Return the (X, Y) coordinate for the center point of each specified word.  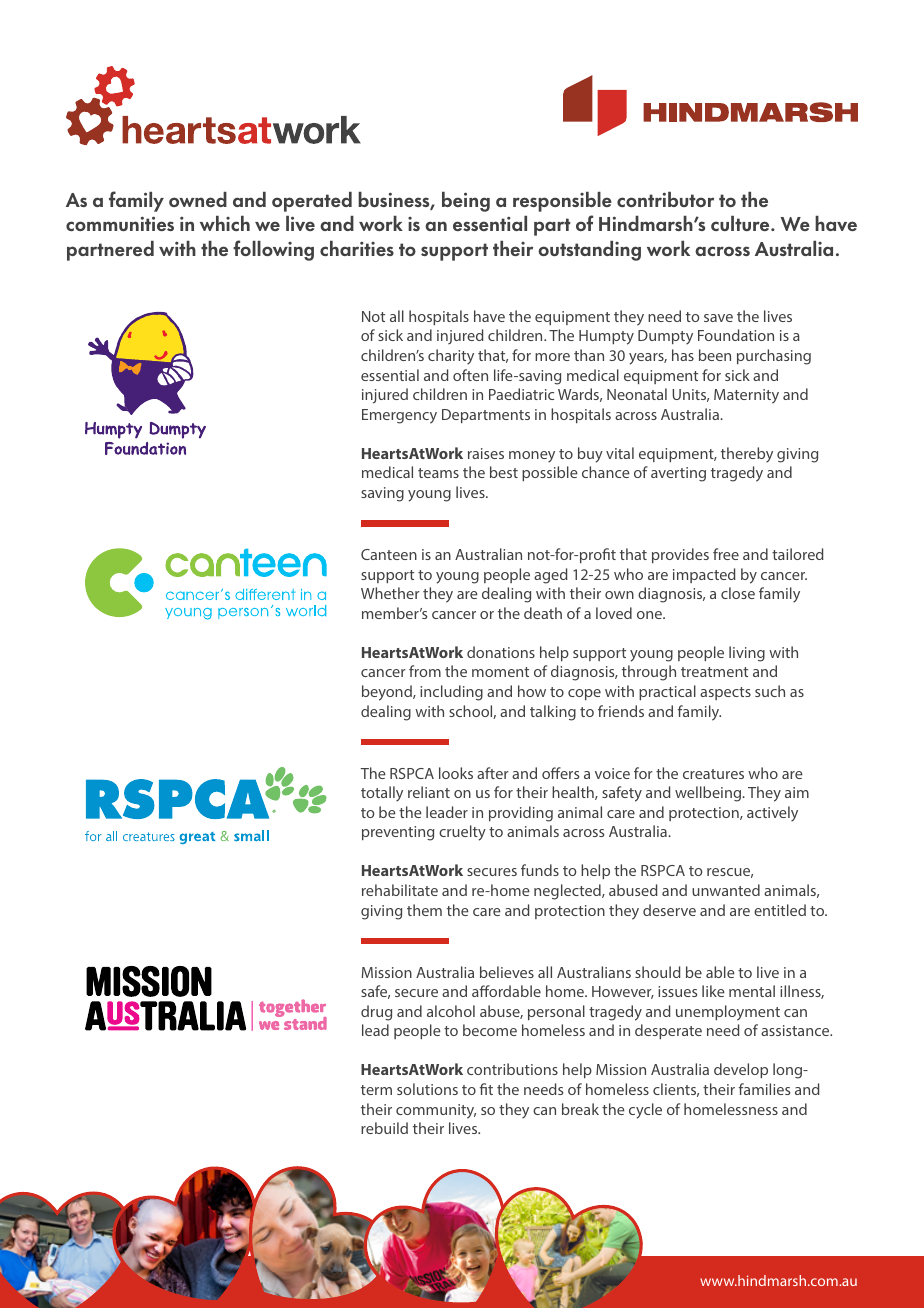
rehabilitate (400, 890)
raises (486, 453)
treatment (714, 672)
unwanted (726, 890)
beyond (388, 693)
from (425, 671)
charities (357, 248)
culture (741, 223)
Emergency (399, 416)
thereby (747, 455)
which (225, 223)
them (424, 910)
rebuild (384, 1128)
